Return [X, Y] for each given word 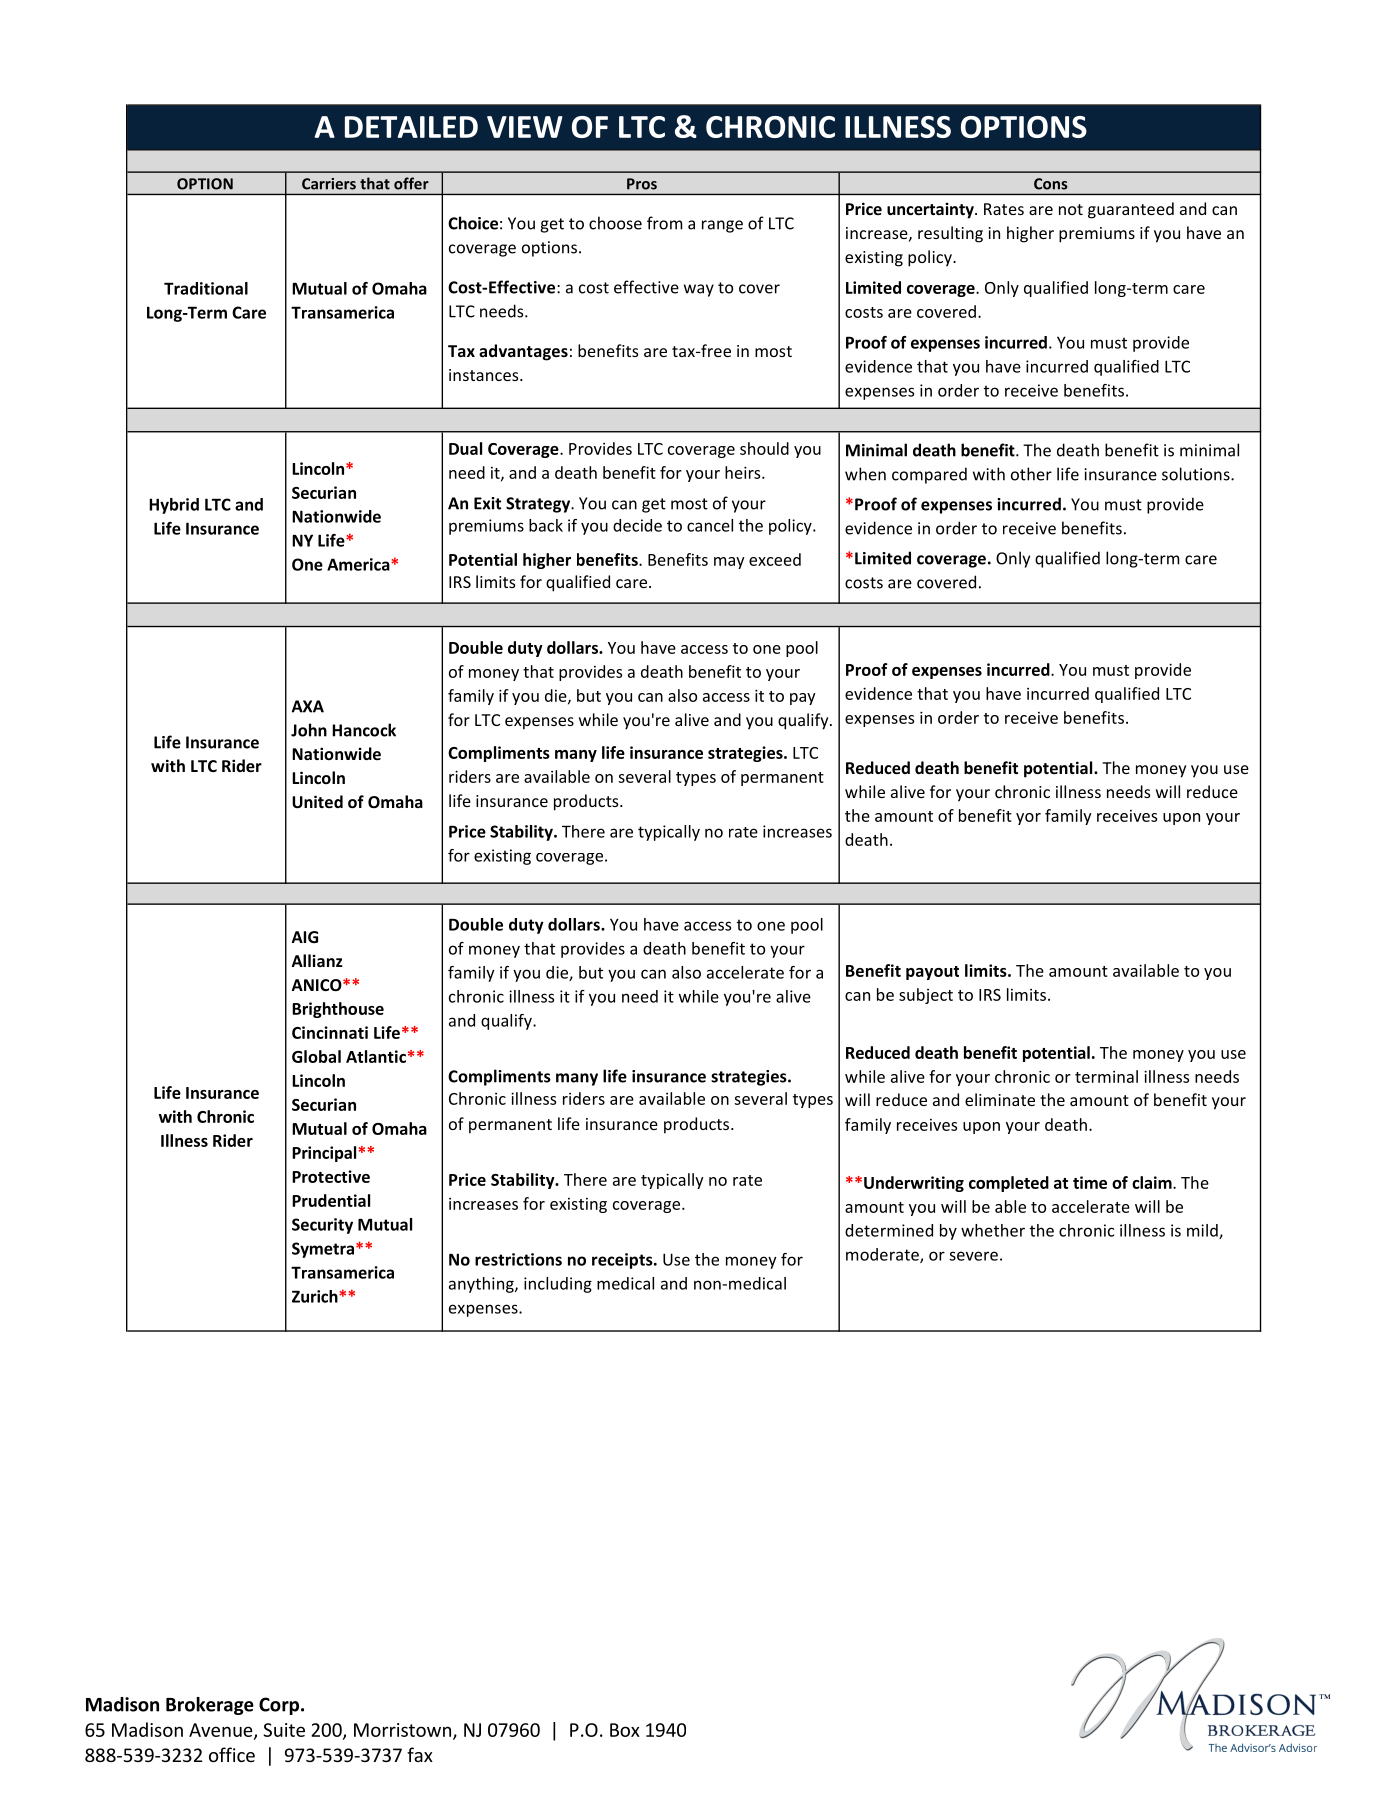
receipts [623, 1261]
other [1031, 474]
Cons [1051, 184]
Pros [642, 184]
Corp [280, 1706]
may [729, 563]
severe [973, 1256]
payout [932, 973]
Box [625, 1730]
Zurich [316, 1296]
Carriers [329, 184]
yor [1028, 819]
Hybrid [174, 506]
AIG [305, 937]
